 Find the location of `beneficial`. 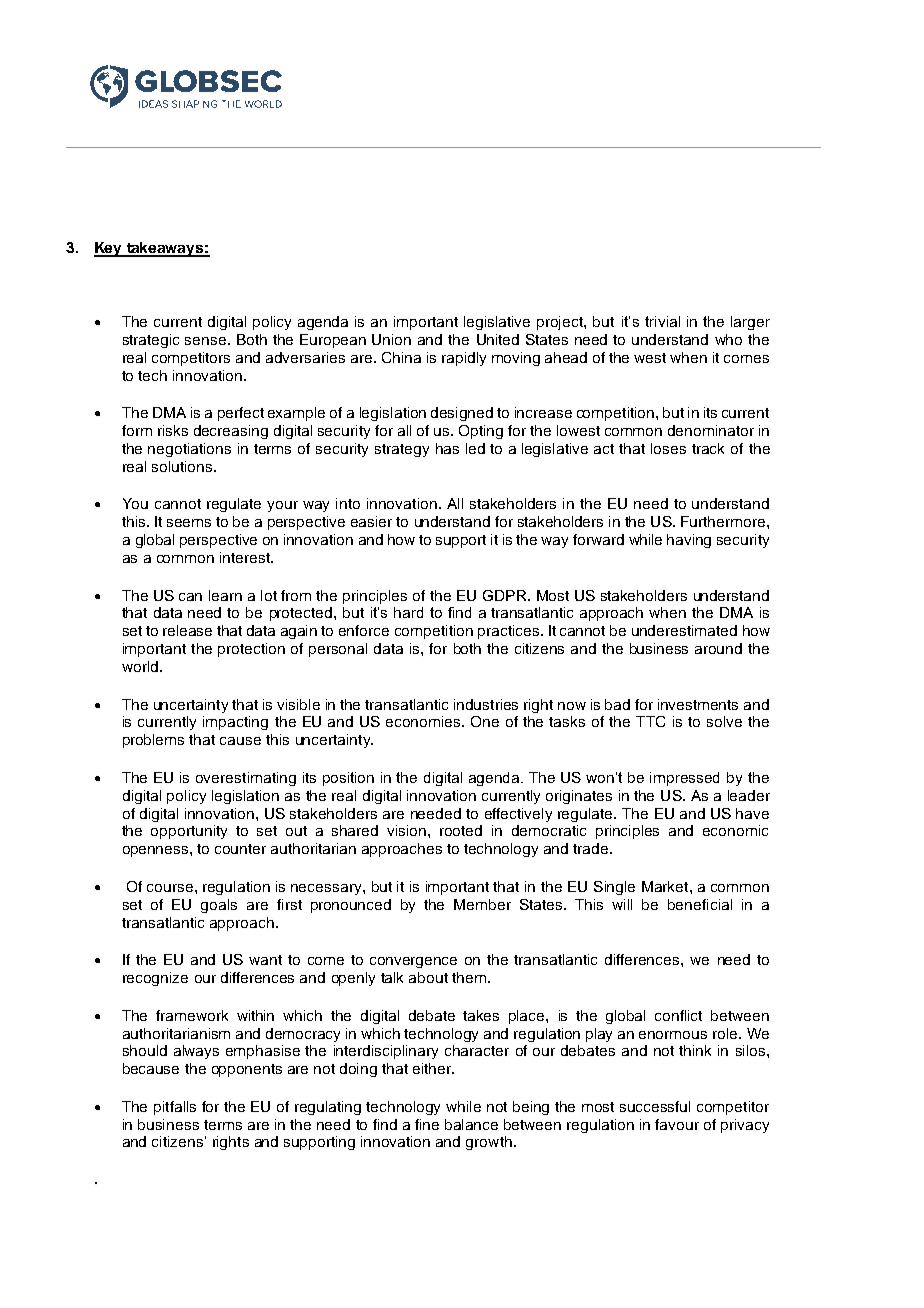

beneficial is located at coordinates (700, 904).
